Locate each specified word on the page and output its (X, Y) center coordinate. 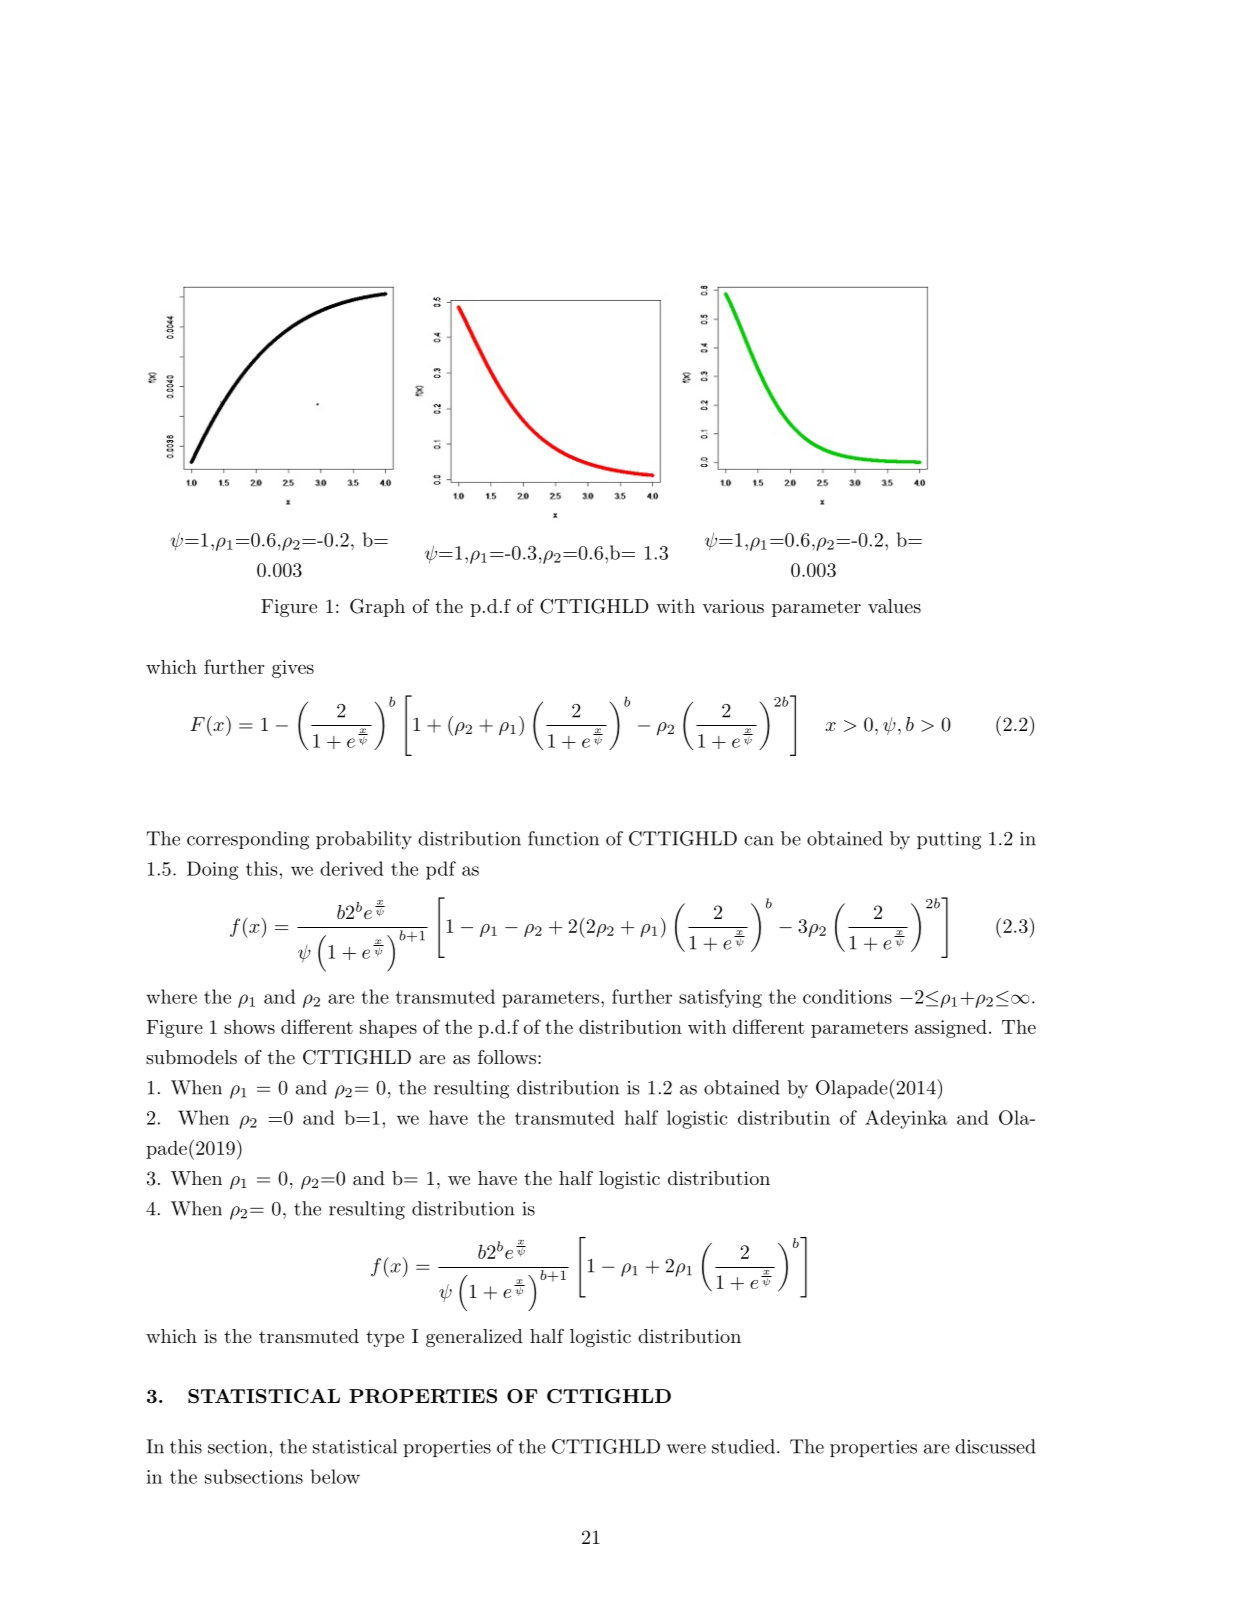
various (733, 606)
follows (507, 1057)
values (894, 606)
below (335, 1476)
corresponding (248, 840)
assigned (951, 1028)
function (563, 838)
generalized (474, 1338)
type (385, 1338)
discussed (995, 1446)
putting (949, 841)
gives (293, 669)
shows (249, 1027)
